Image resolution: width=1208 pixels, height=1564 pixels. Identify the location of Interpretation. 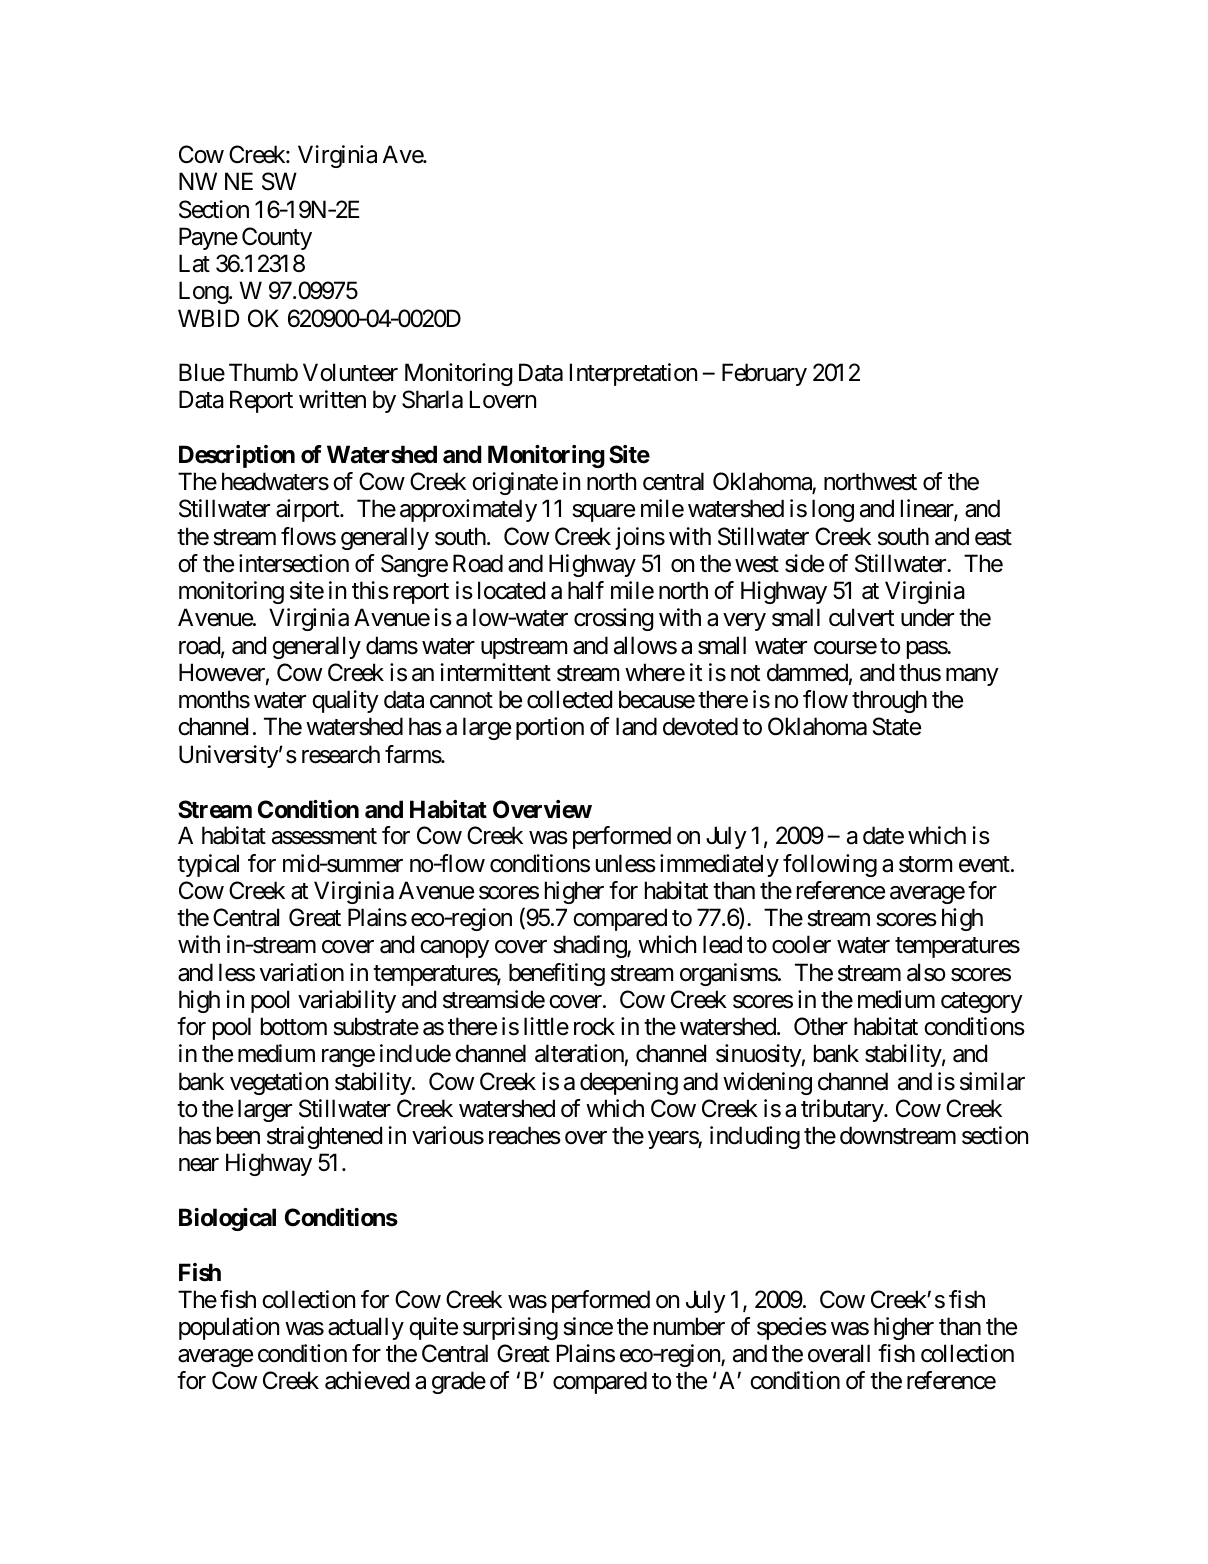
(633, 374).
